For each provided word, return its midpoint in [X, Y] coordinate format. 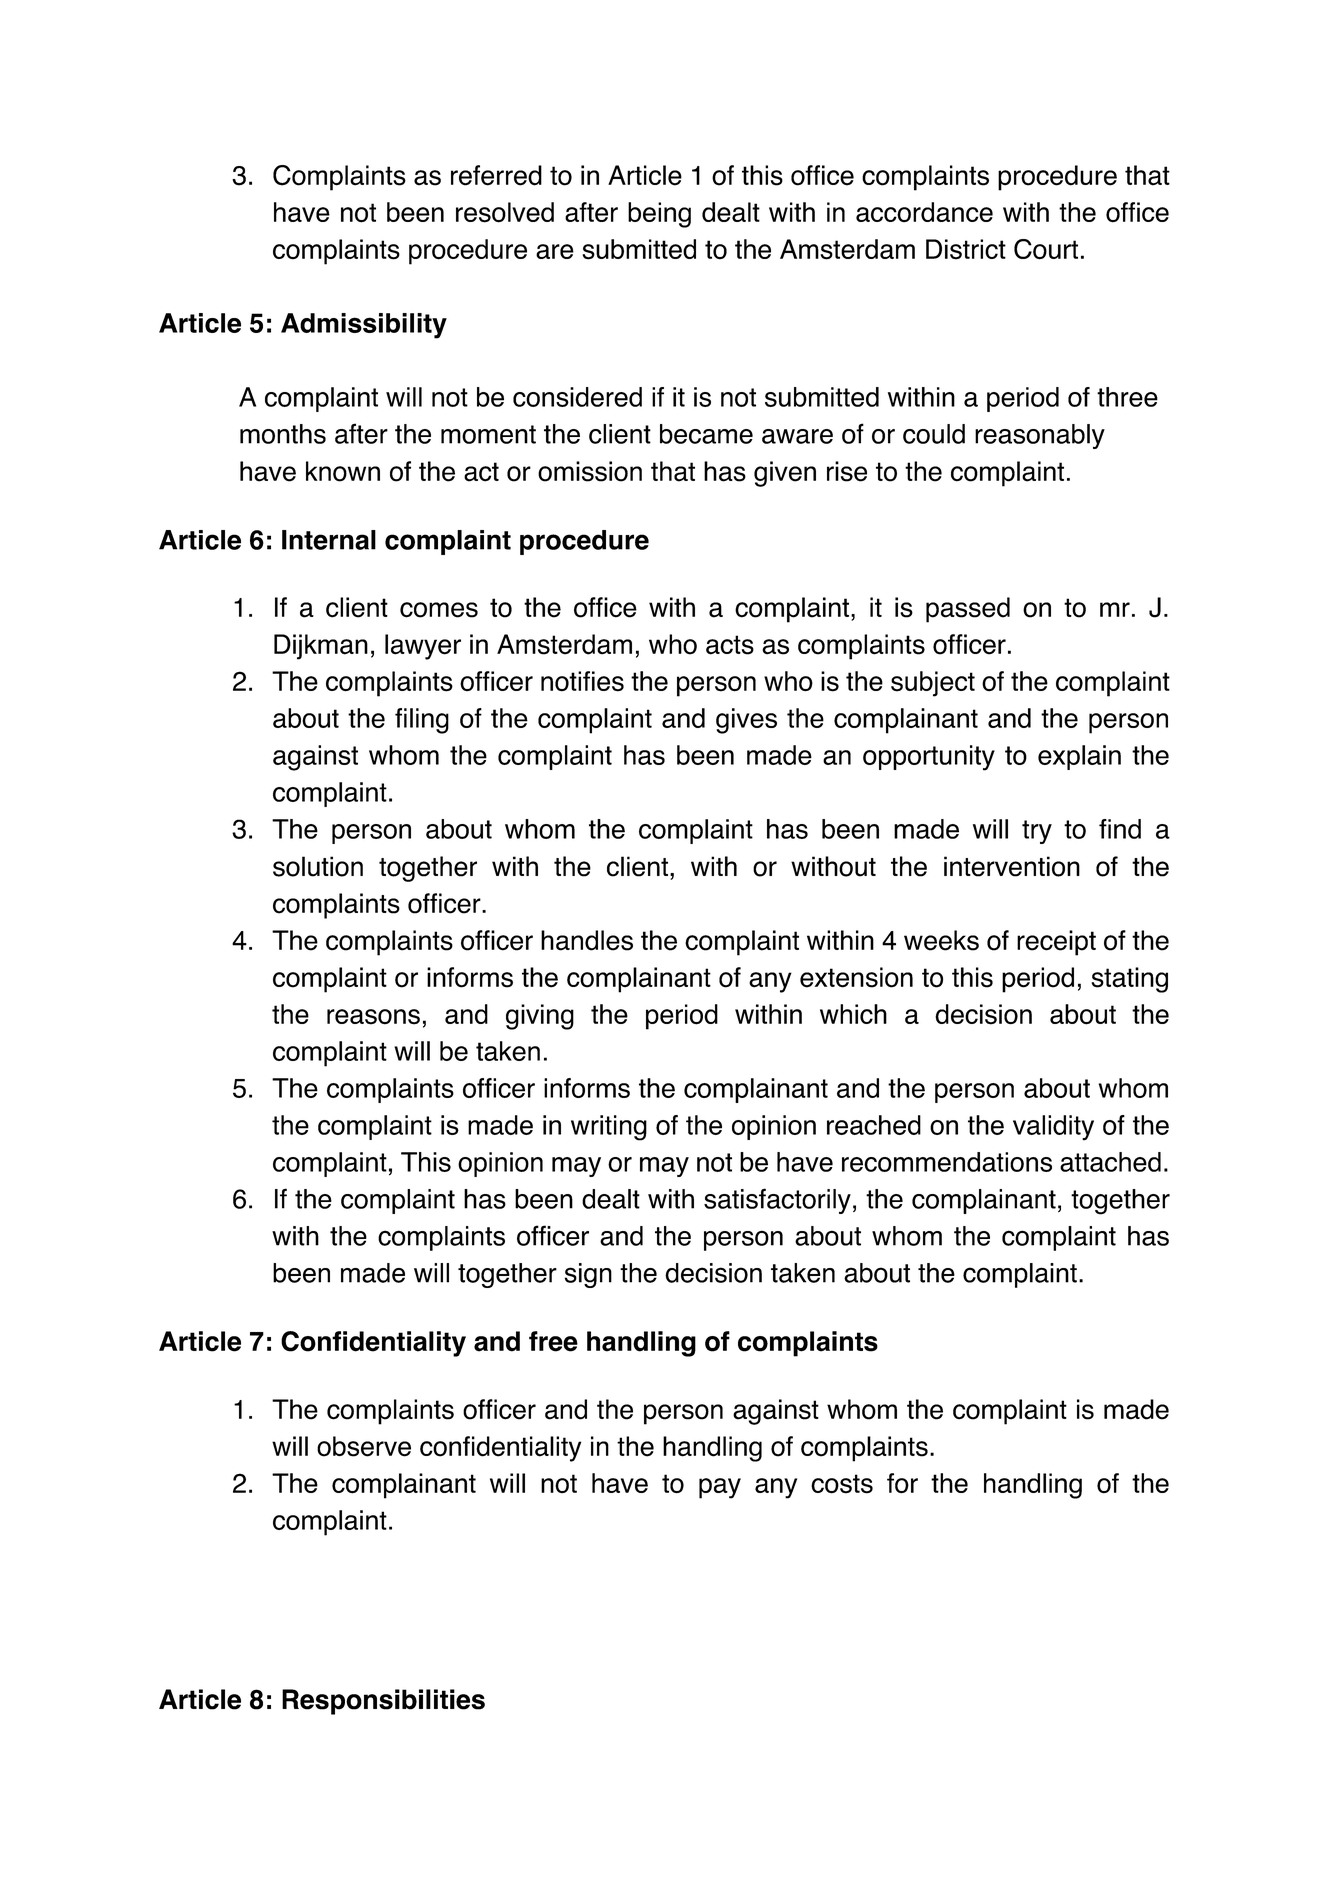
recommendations [947, 1162]
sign [588, 1275]
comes [439, 610]
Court [1046, 249]
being [659, 215]
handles [587, 940]
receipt [1056, 943]
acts [730, 645]
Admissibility [364, 326]
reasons [373, 1017]
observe [364, 1446]
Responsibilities [383, 1702]
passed [968, 610]
